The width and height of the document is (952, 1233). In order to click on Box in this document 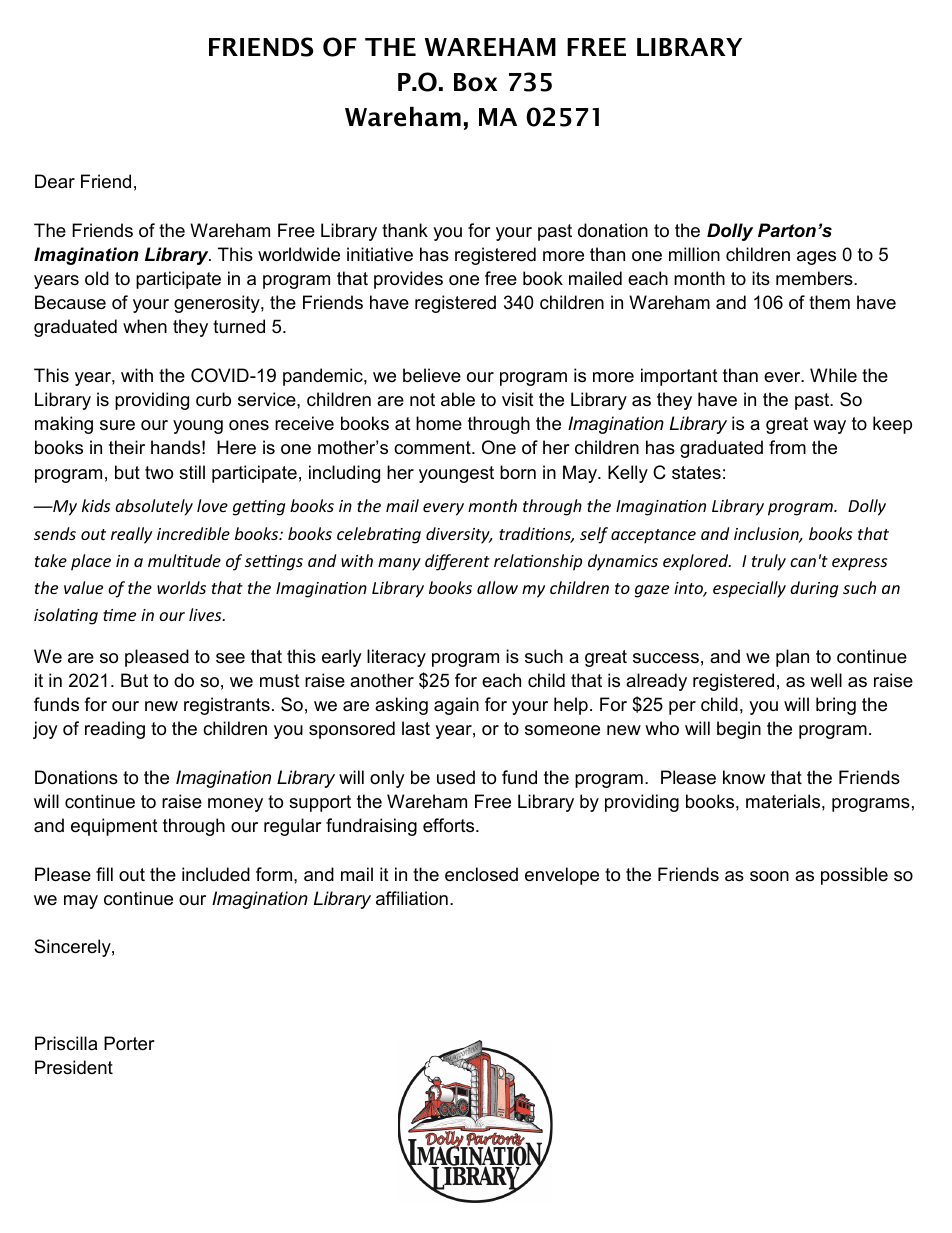, I will do `click(475, 82)`.
